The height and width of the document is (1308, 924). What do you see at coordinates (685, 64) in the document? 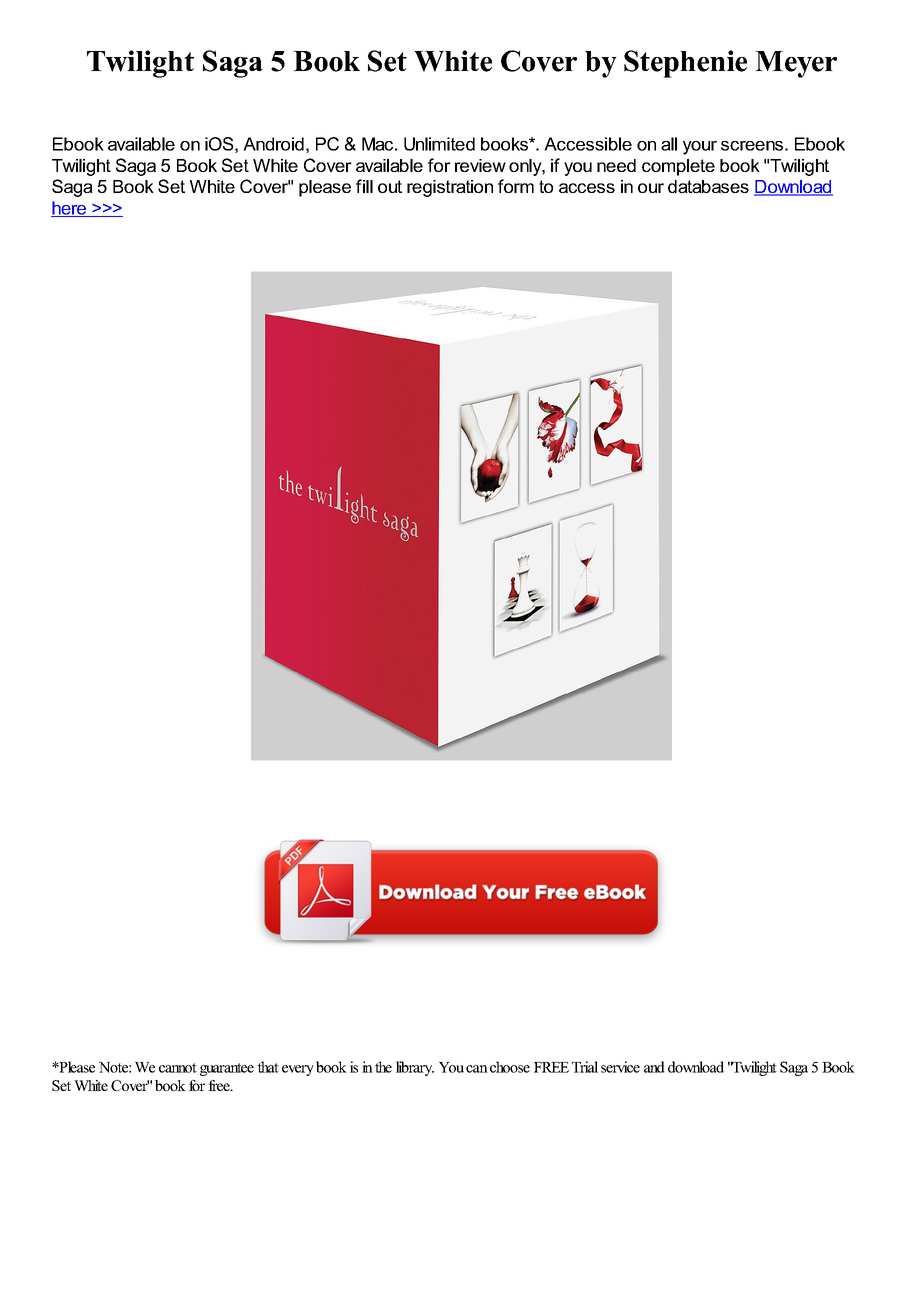
I see `Stephenie` at bounding box center [685, 64].
